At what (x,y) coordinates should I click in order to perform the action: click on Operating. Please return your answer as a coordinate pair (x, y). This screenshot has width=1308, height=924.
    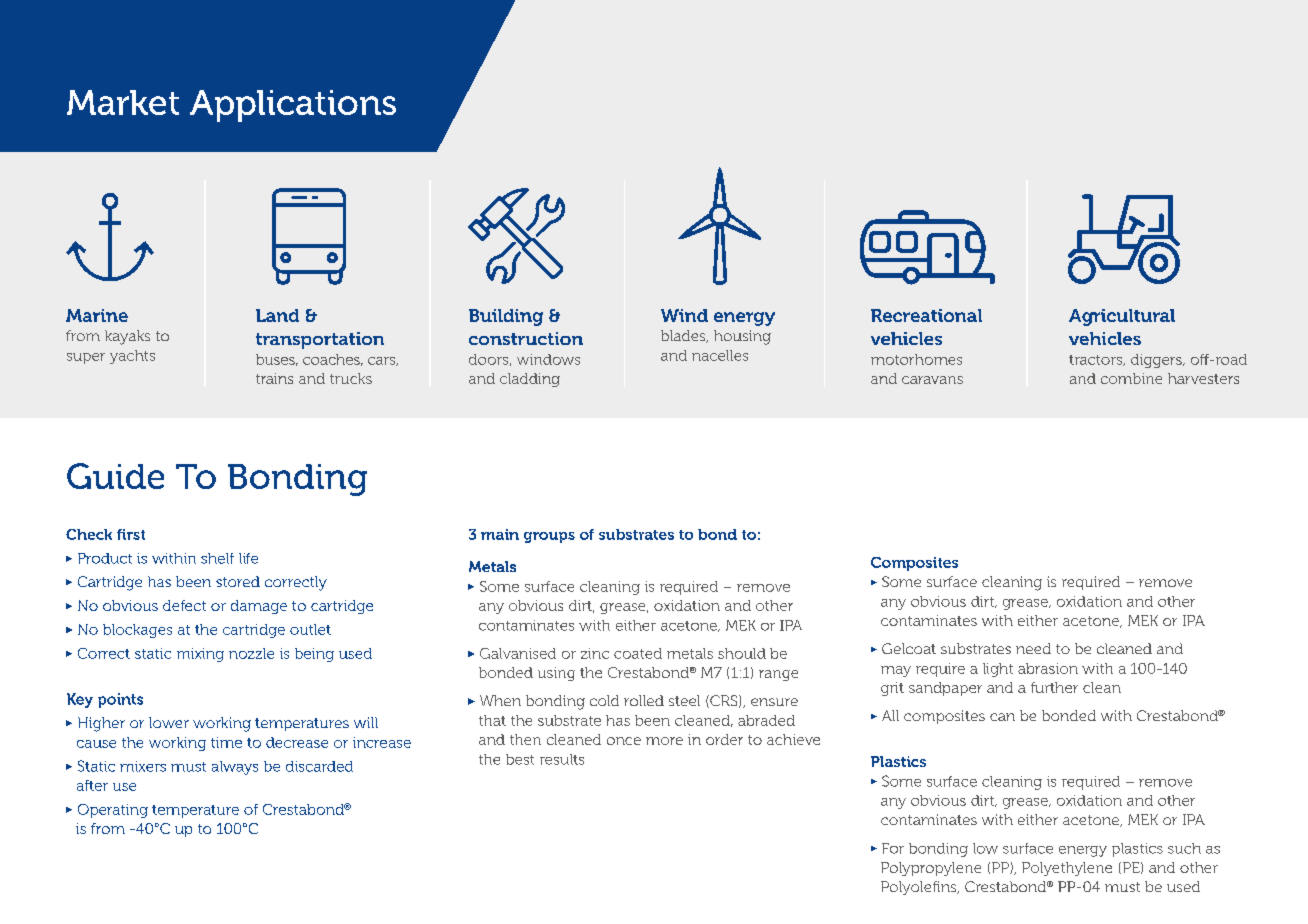
    Looking at the image, I should click on (113, 811).
